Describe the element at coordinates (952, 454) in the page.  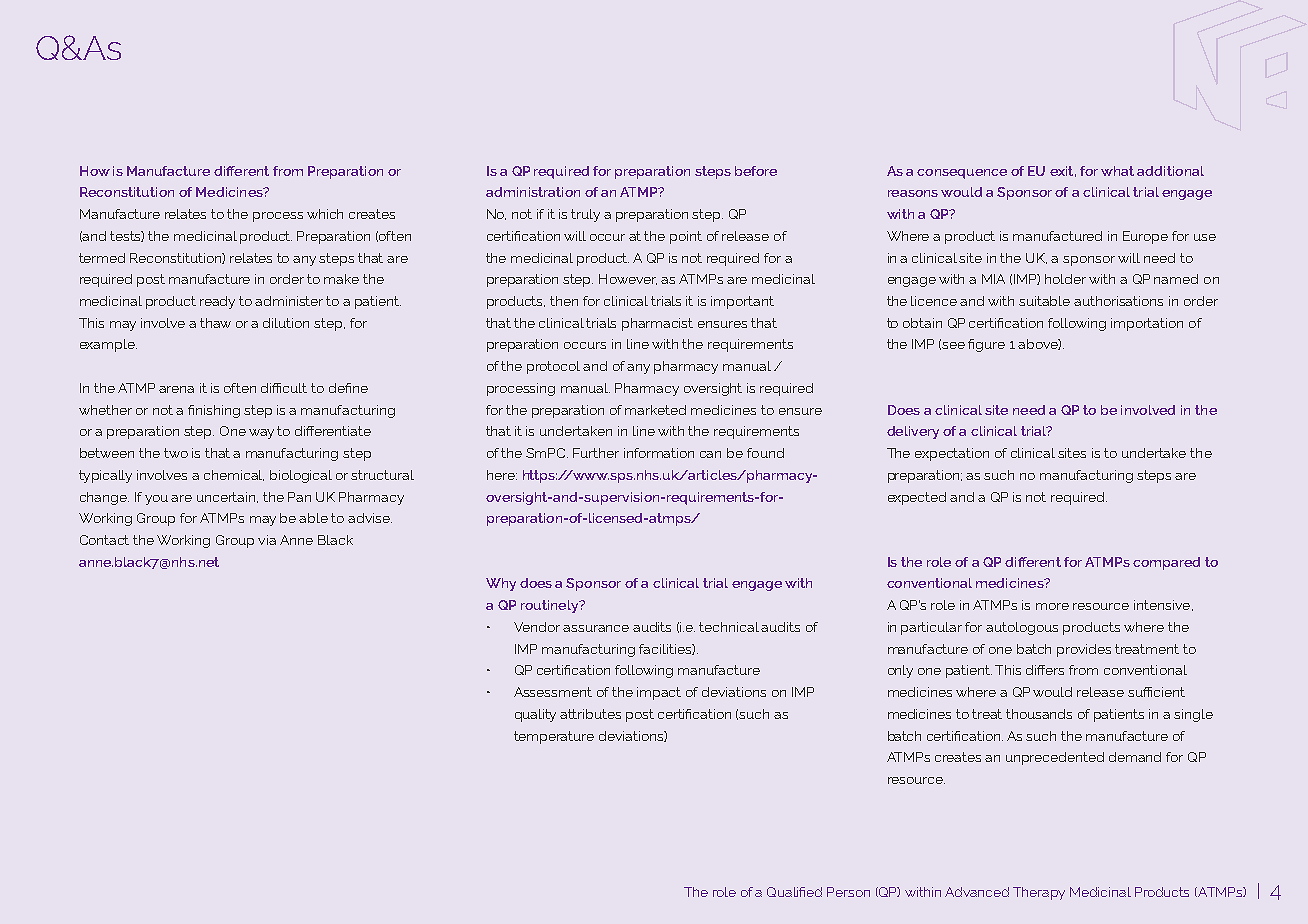
I see `expectation` at that location.
